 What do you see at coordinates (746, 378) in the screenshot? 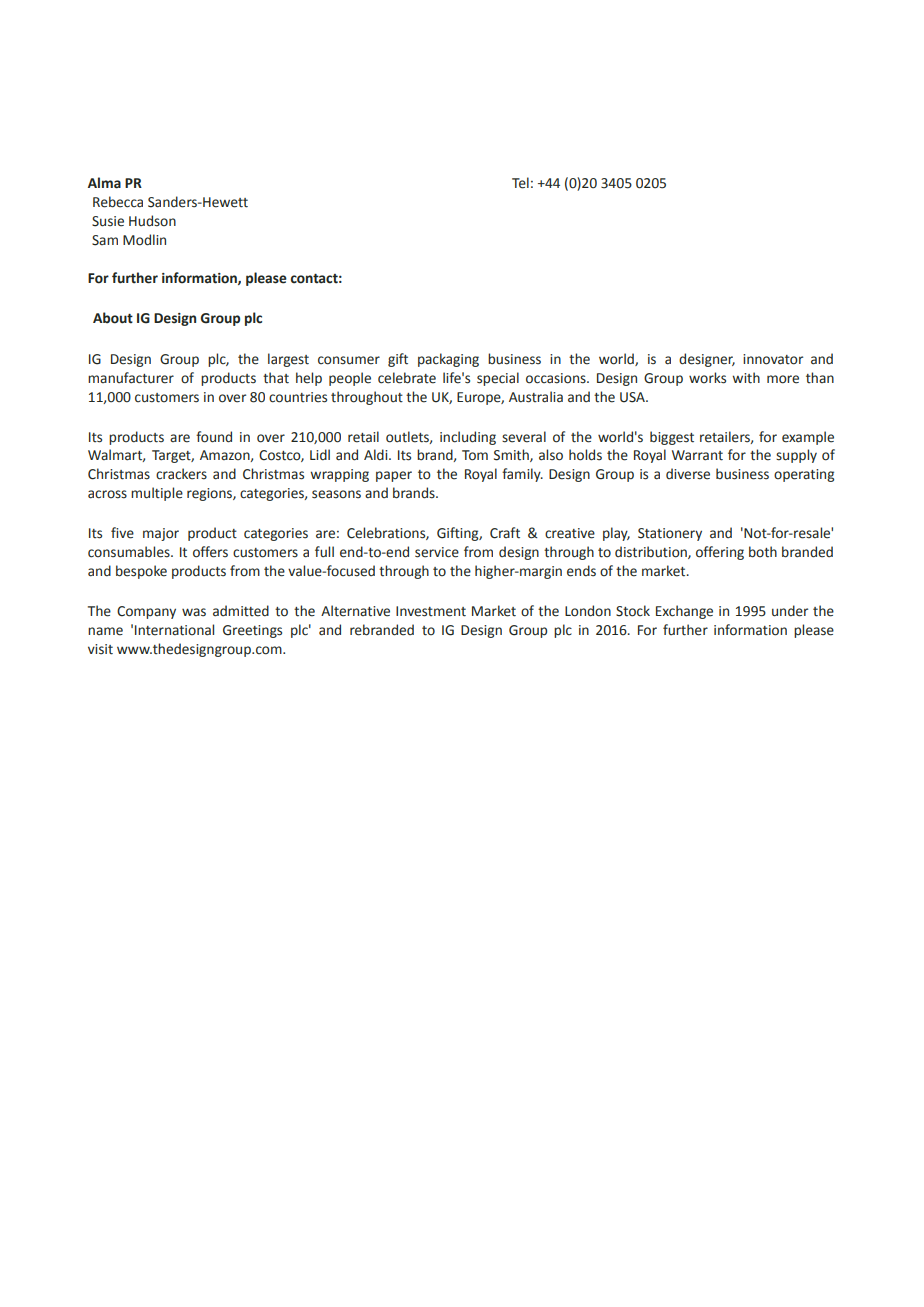
I see `with` at bounding box center [746, 378].
